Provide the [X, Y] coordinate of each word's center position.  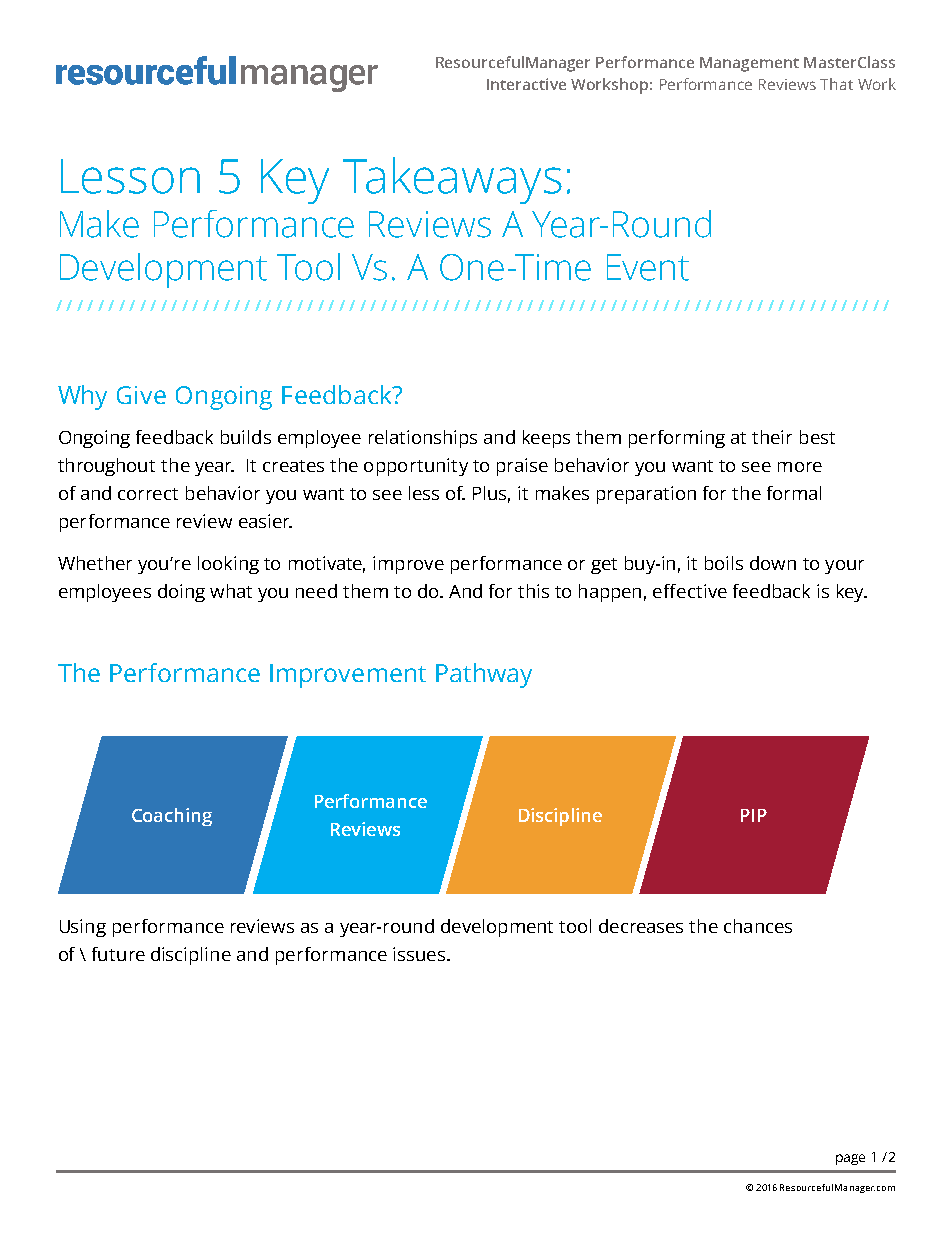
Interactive [526, 84]
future [118, 954]
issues [419, 954]
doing [181, 593]
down [773, 563]
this [533, 591]
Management [749, 64]
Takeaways [452, 180]
